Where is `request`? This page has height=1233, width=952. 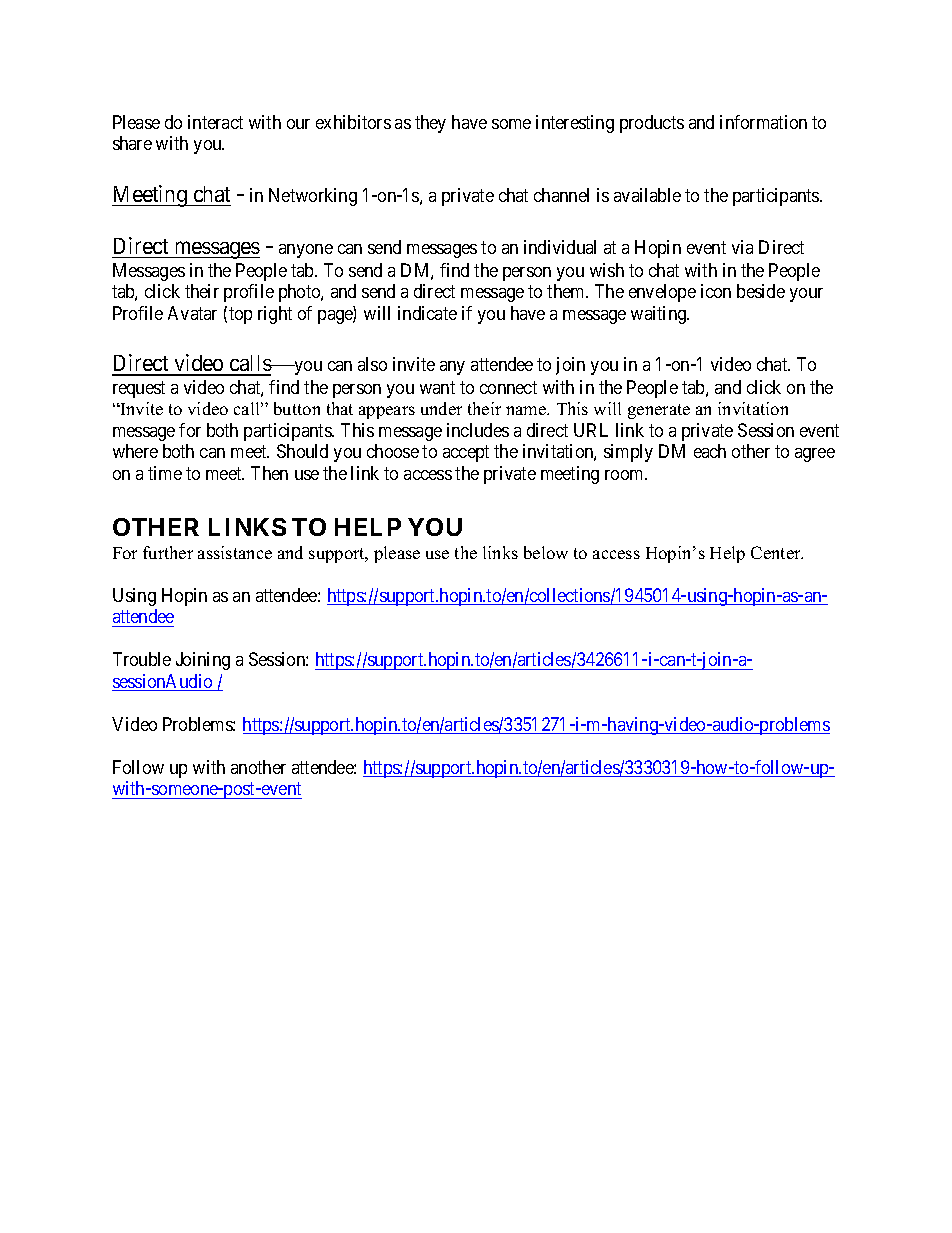
request is located at coordinates (139, 389).
